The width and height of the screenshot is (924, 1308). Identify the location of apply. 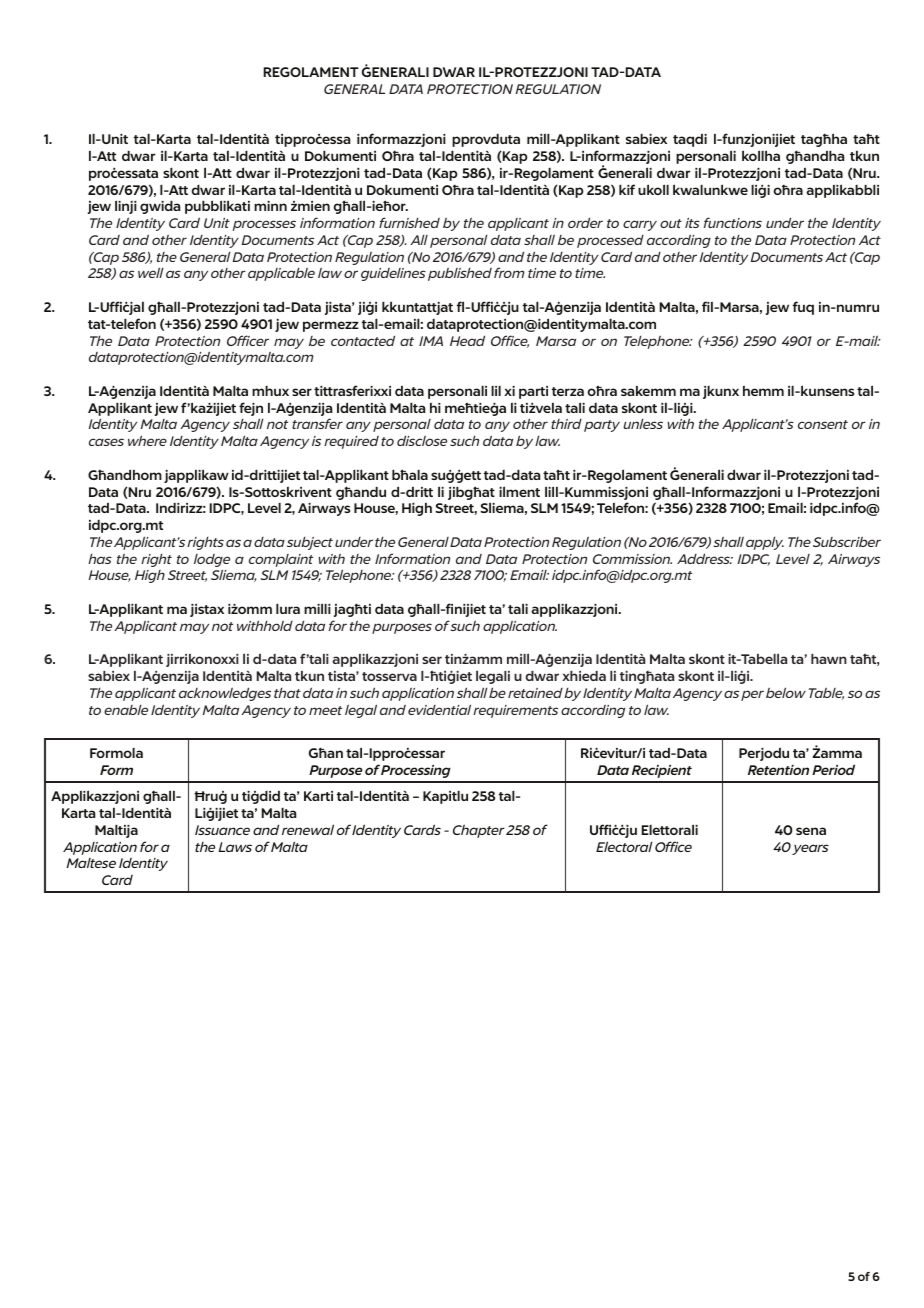
(765, 543).
